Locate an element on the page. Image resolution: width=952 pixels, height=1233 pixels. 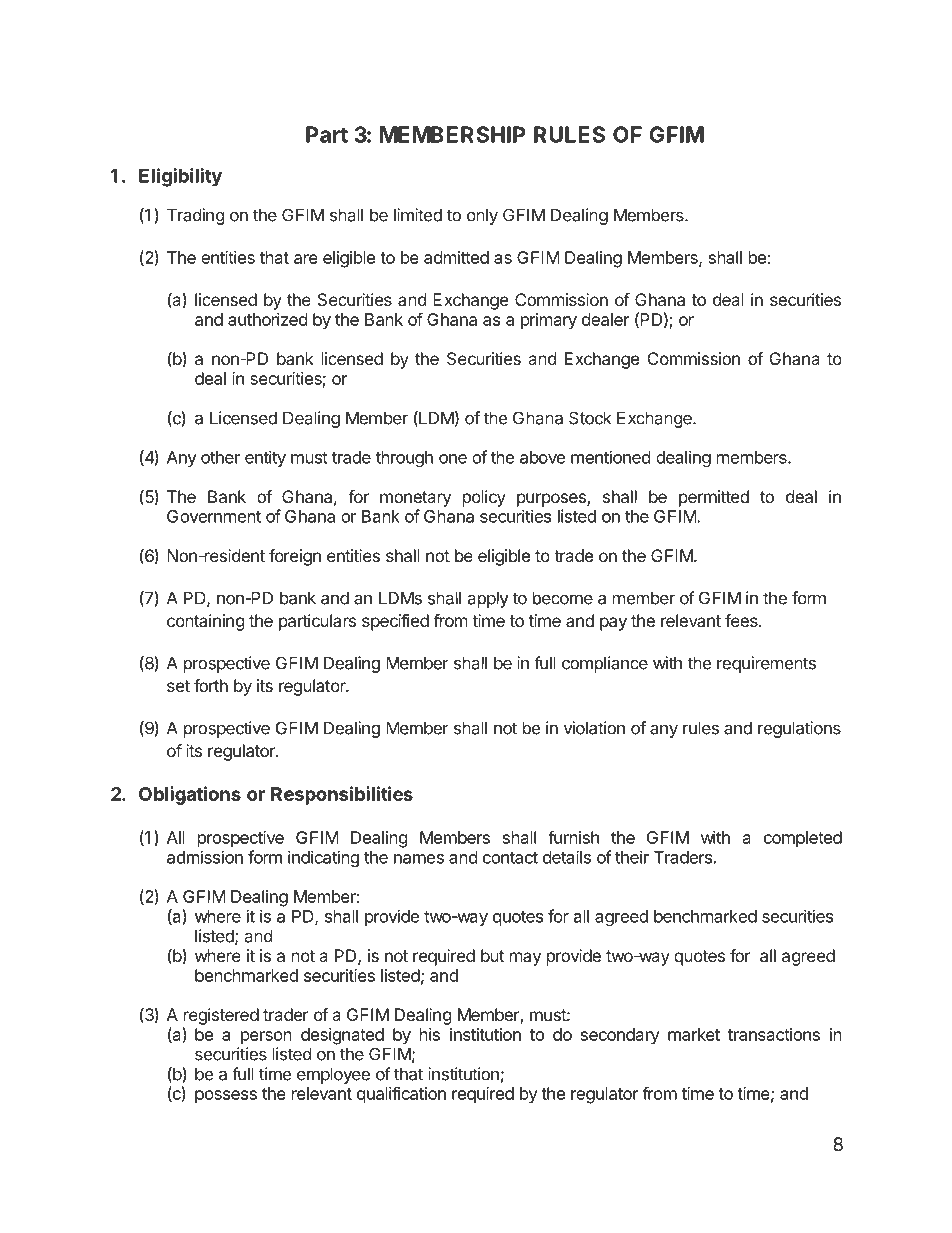
primary is located at coordinates (549, 321).
